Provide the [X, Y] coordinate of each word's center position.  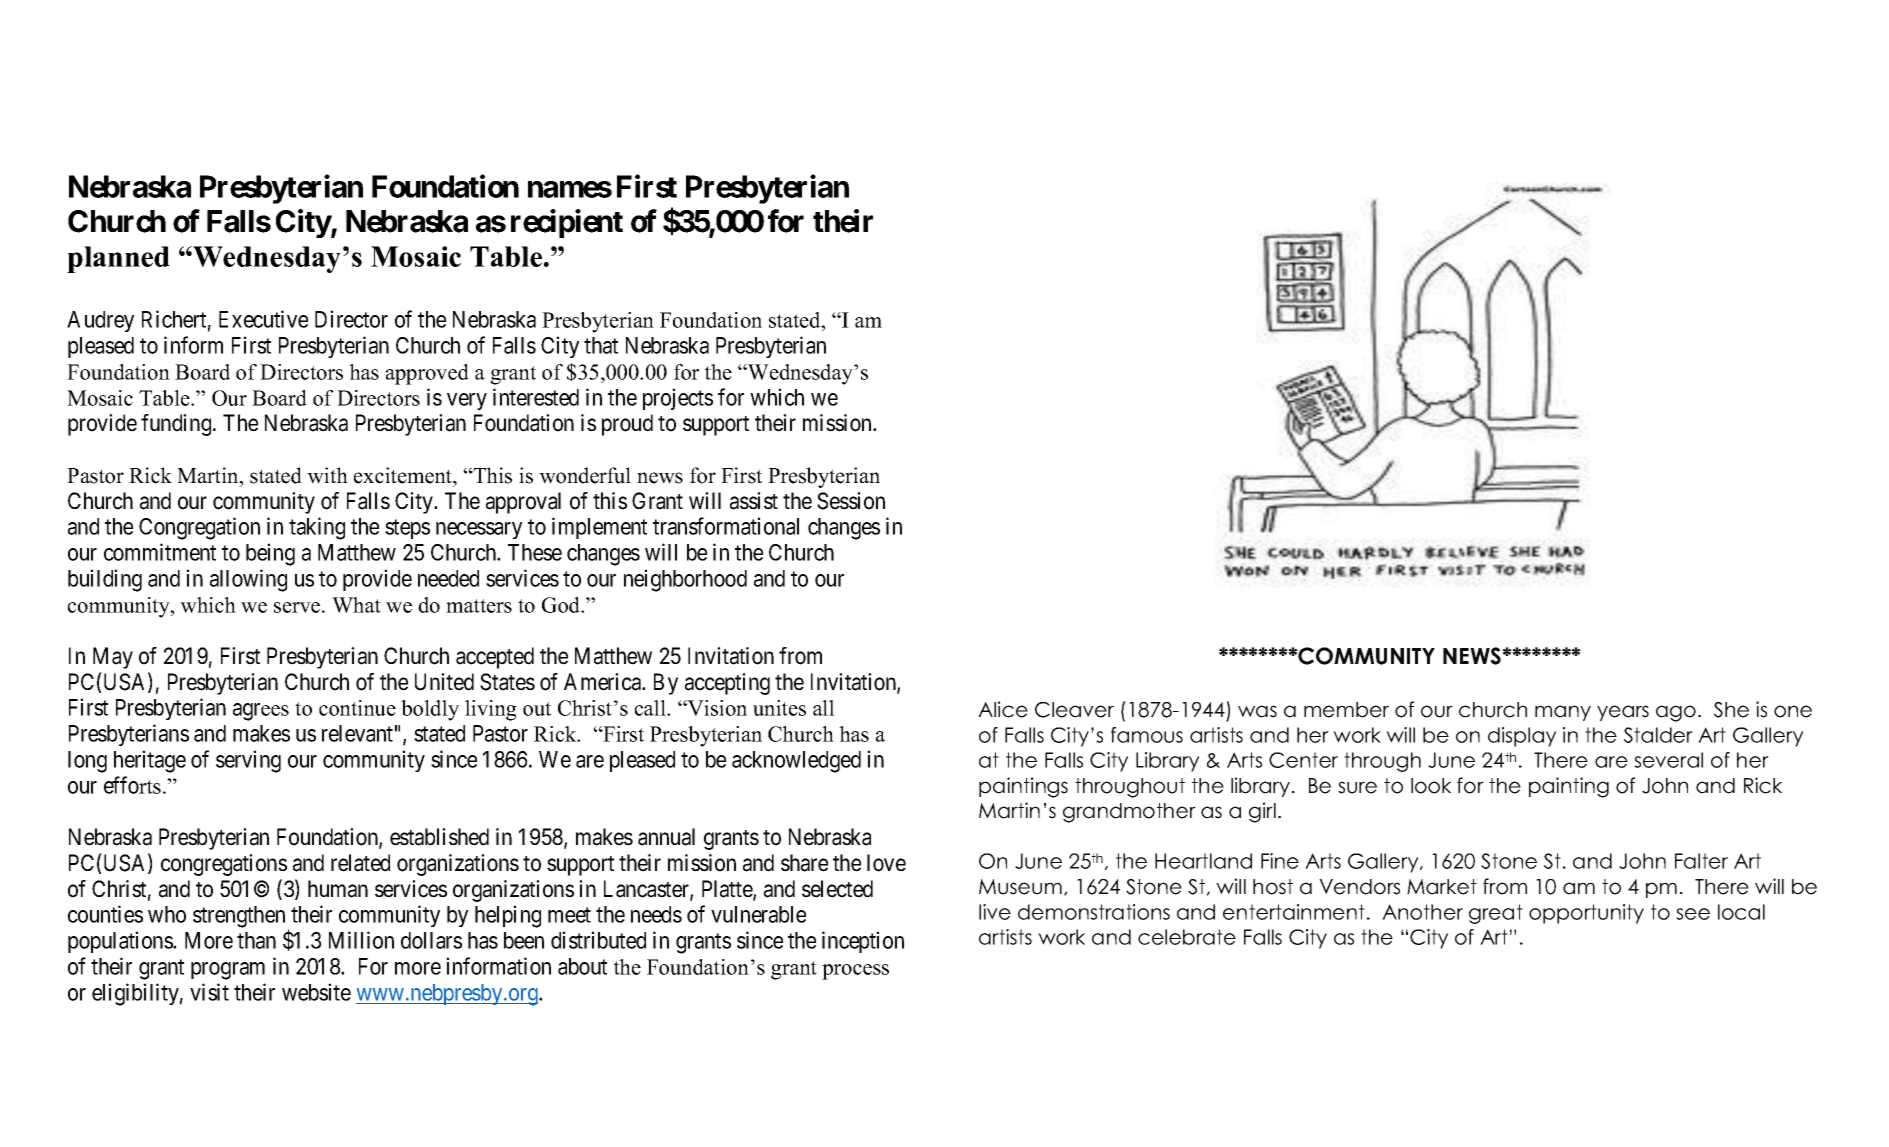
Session [851, 501]
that [601, 345]
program [228, 971]
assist [754, 501]
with [327, 475]
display [1522, 737]
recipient [567, 223]
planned [118, 259]
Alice [1003, 709]
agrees [261, 712]
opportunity [1586, 914]
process [855, 972]
